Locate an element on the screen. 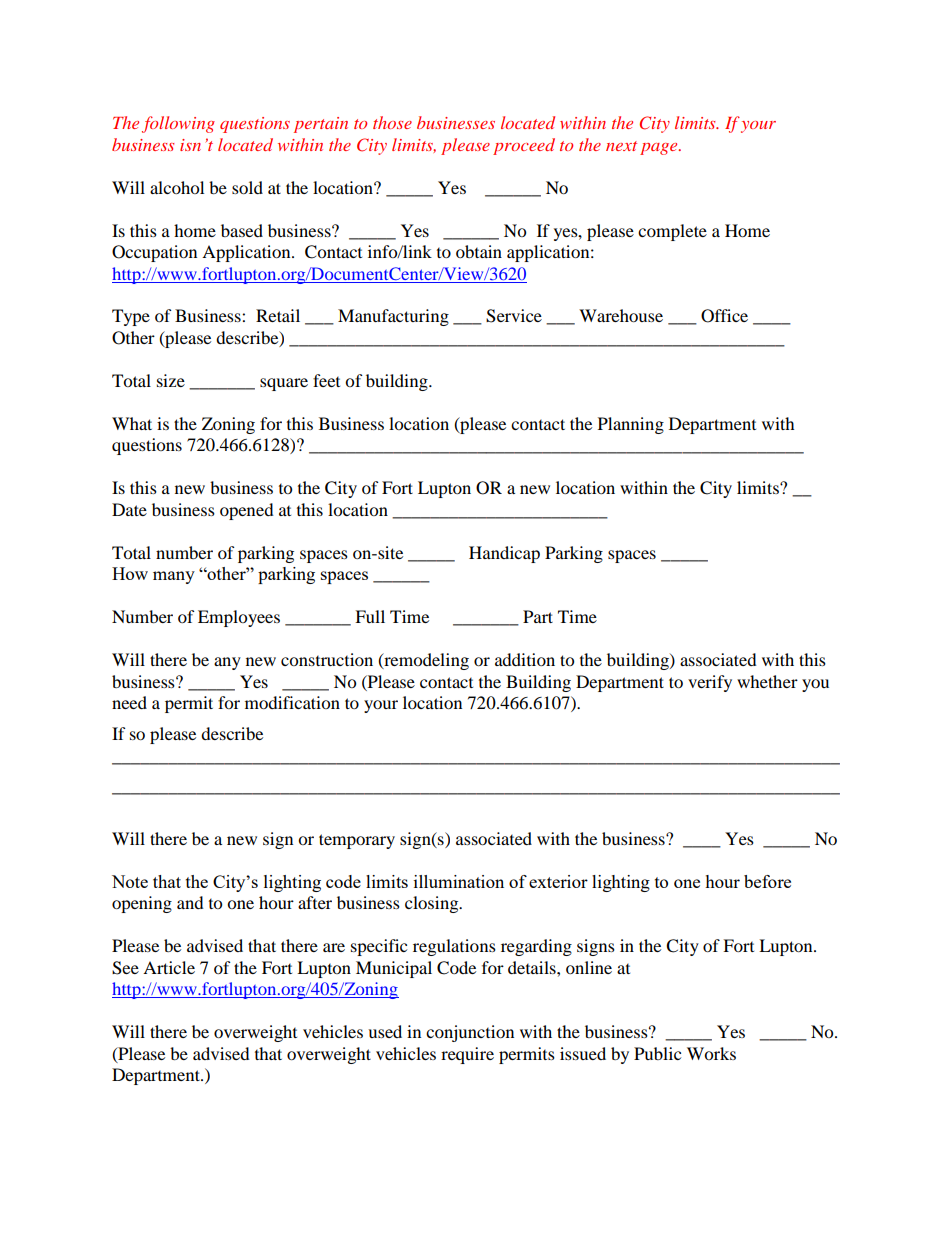  those is located at coordinates (392, 122).
